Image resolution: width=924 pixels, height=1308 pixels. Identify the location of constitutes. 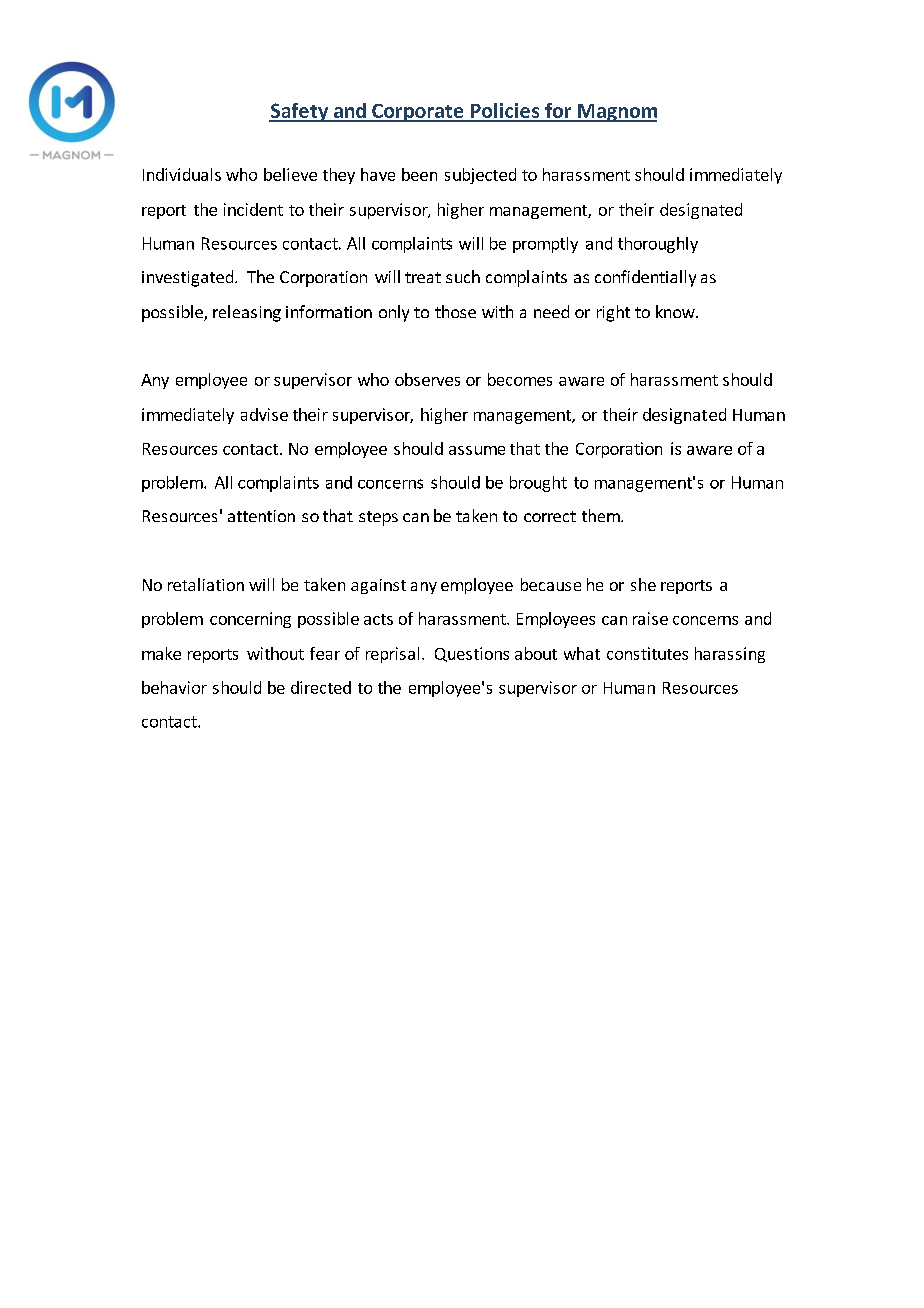
(647, 653).
